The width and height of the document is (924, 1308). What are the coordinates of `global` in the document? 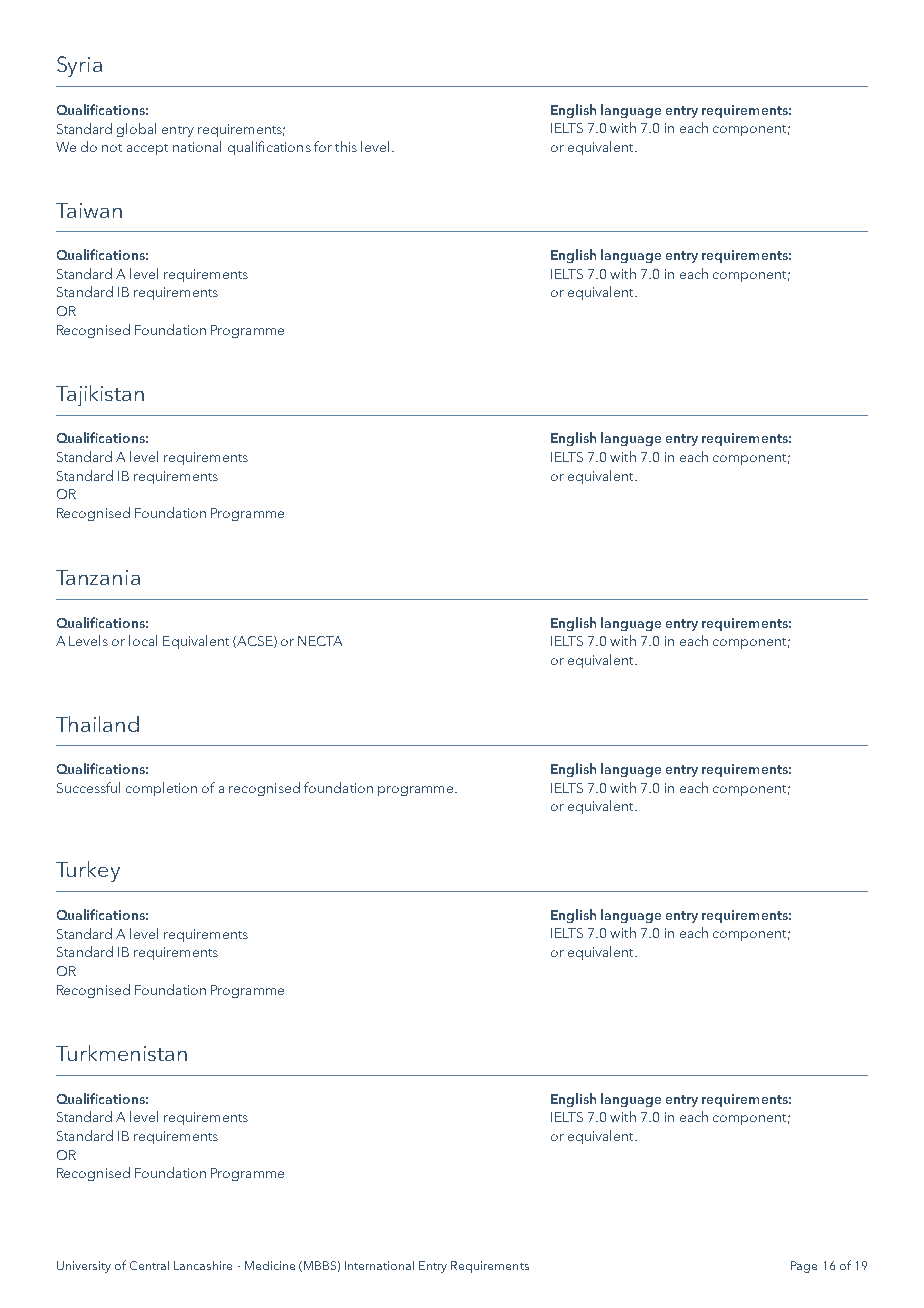 It's located at (136, 130).
